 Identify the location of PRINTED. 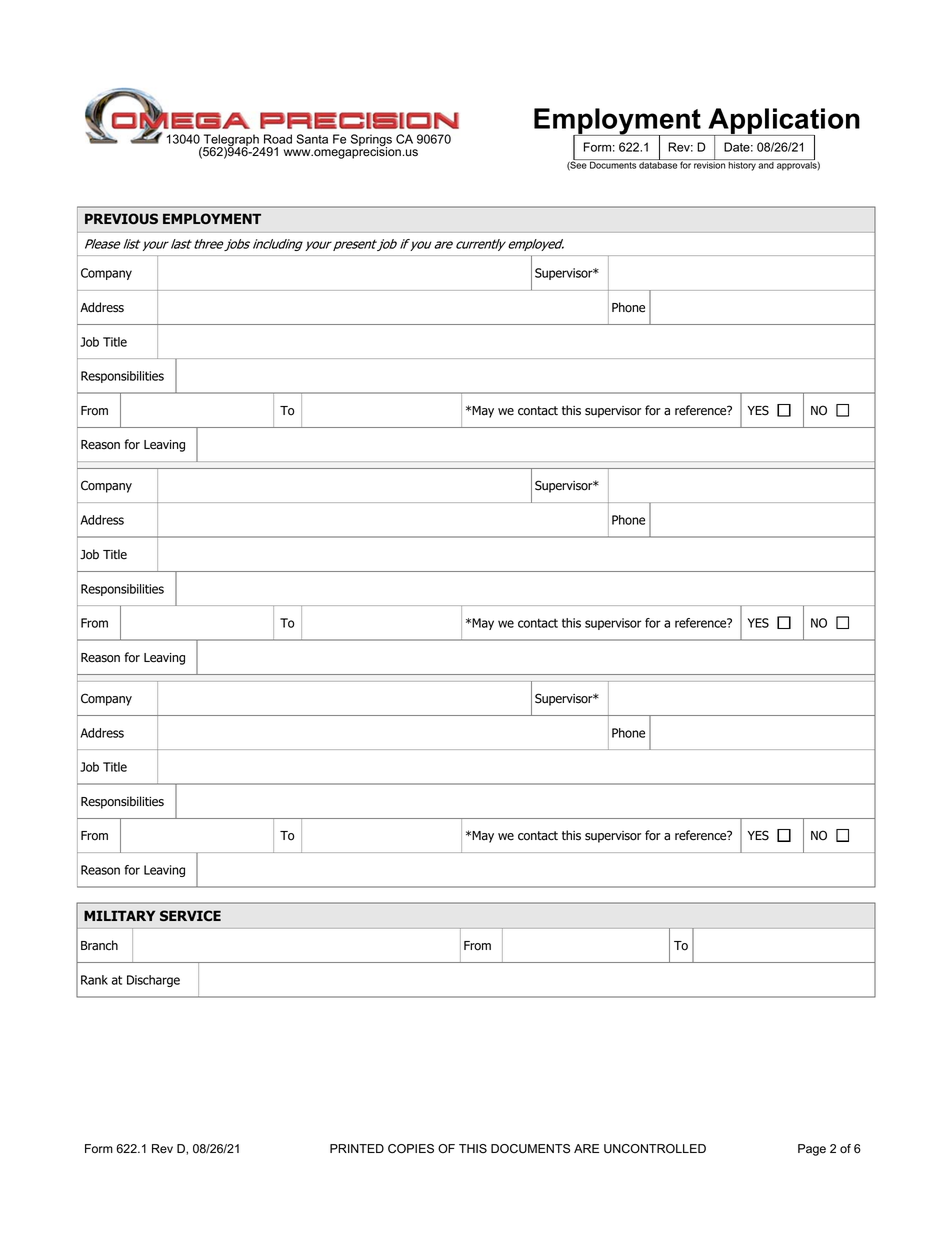
(357, 1148).
